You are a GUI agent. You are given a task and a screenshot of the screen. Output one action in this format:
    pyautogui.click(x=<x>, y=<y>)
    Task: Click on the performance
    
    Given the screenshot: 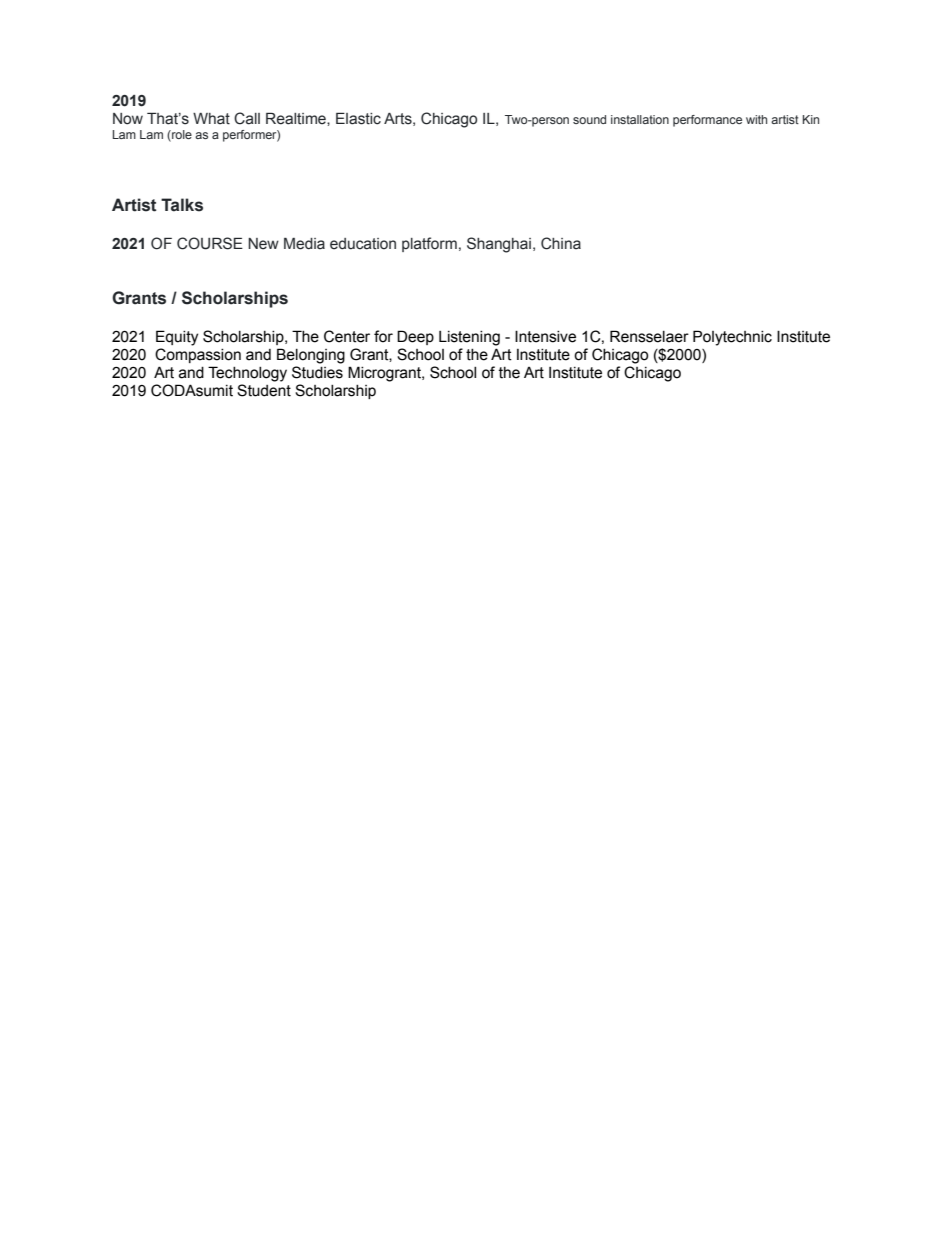 What is the action you would take?
    pyautogui.click(x=707, y=121)
